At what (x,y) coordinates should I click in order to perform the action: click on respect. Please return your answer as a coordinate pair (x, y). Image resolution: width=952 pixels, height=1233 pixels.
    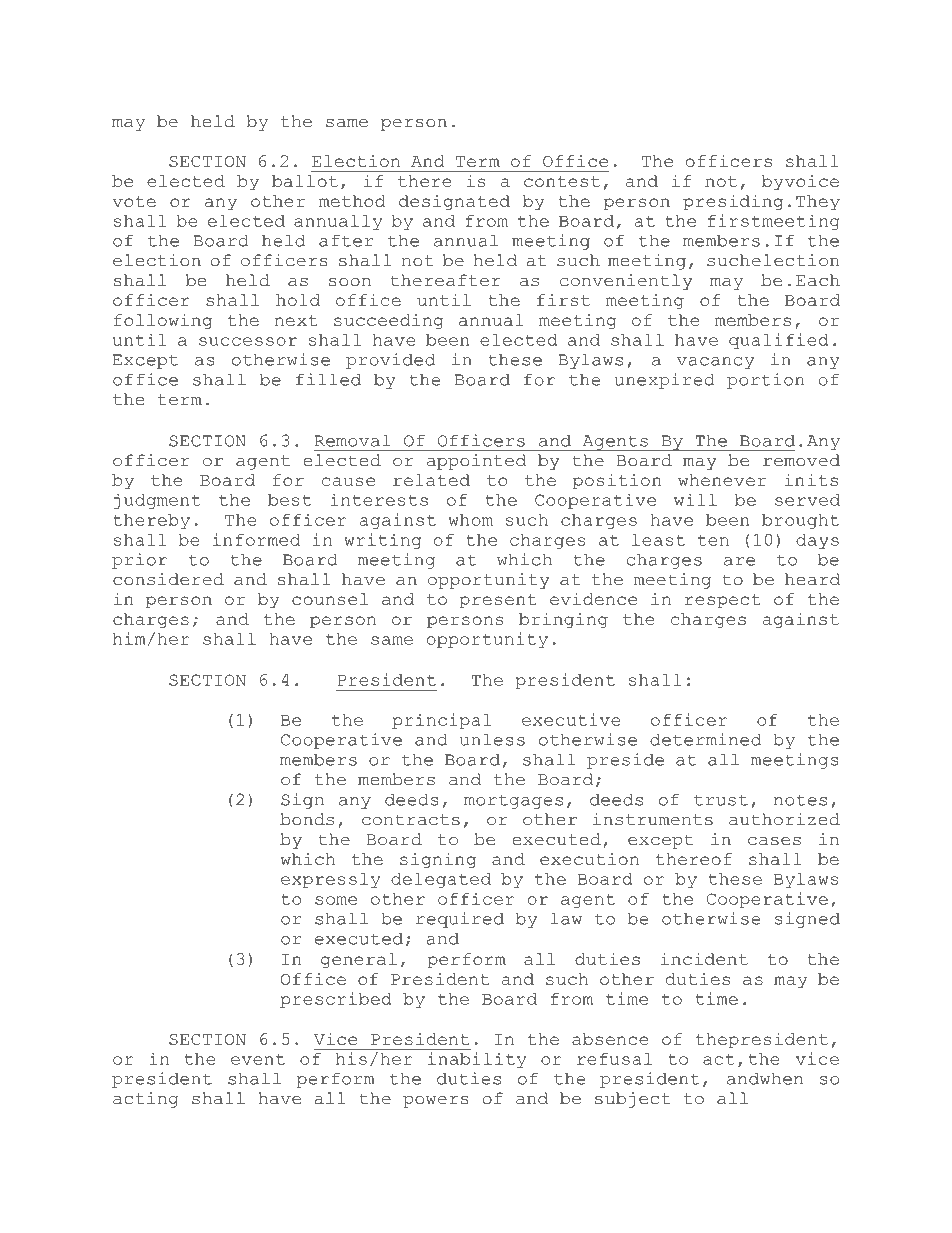
    Looking at the image, I should click on (722, 601).
